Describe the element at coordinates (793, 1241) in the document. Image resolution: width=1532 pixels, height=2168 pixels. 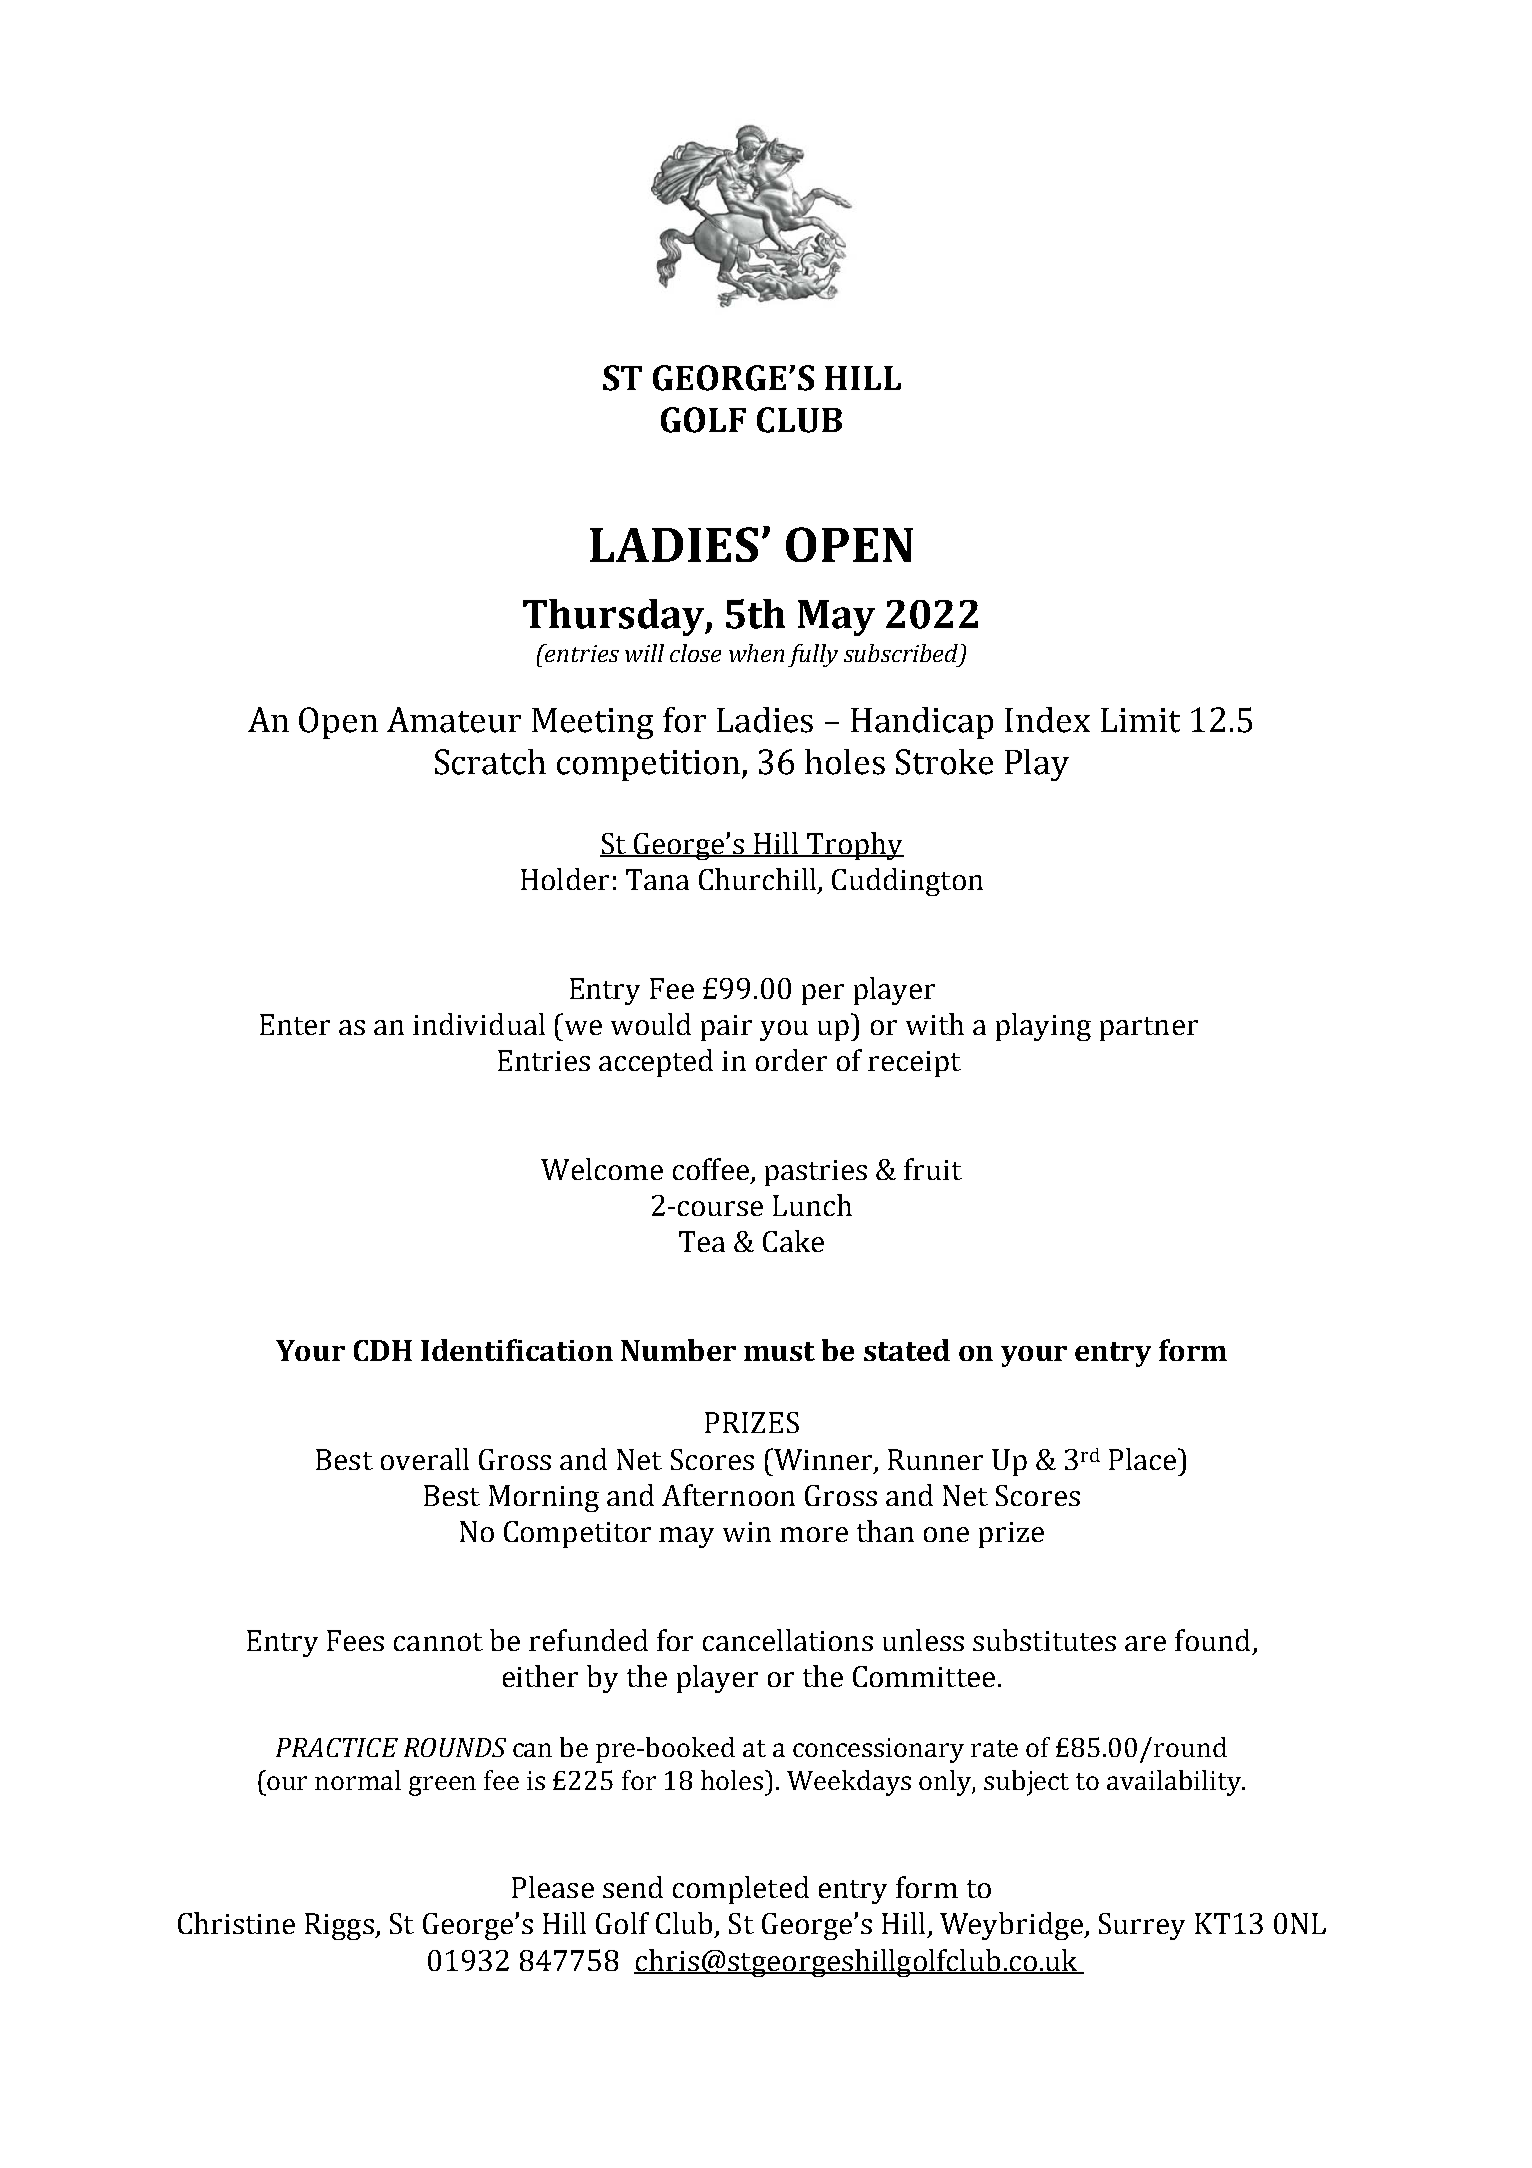
I see `Cake` at that location.
